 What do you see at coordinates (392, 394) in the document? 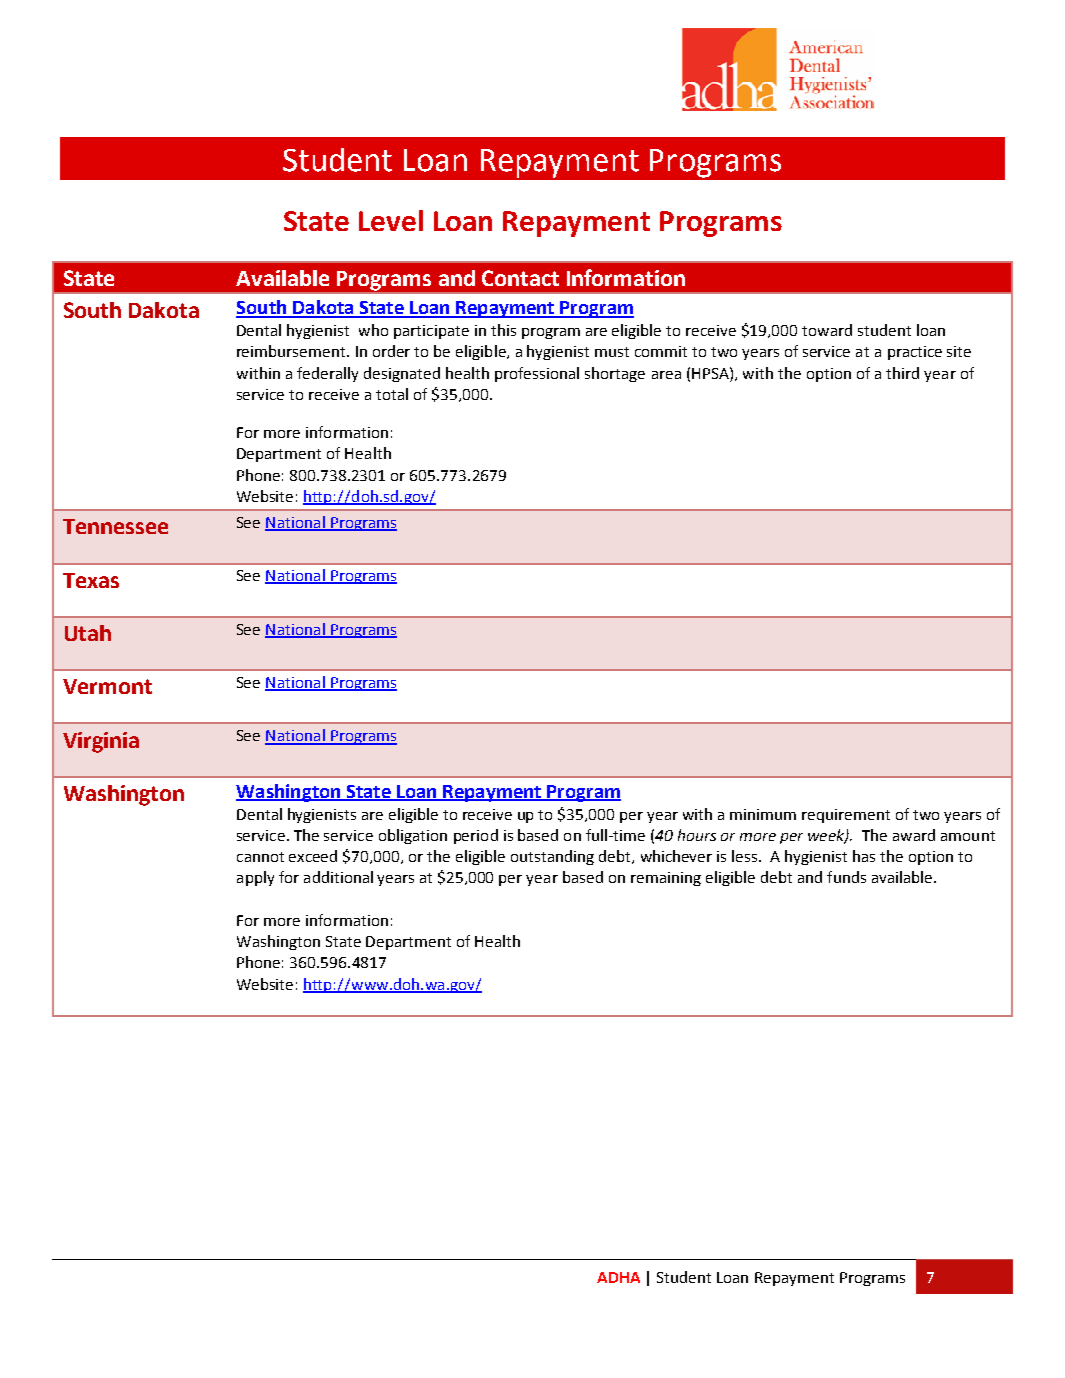
I see `total` at bounding box center [392, 394].
